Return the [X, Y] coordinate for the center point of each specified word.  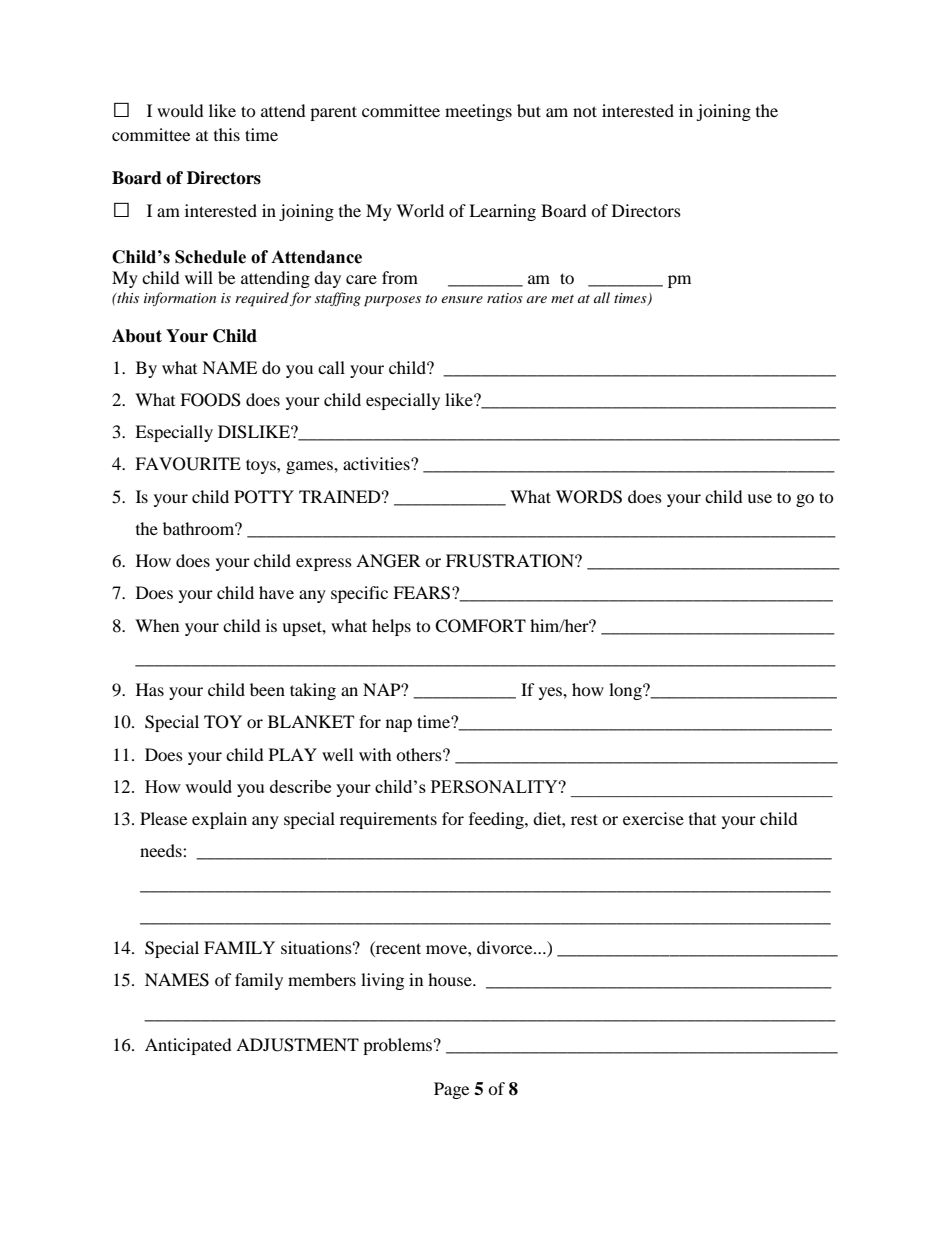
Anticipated [188, 1046]
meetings [478, 112]
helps [391, 627]
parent [333, 113]
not [585, 111]
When [157, 625]
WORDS [589, 497]
